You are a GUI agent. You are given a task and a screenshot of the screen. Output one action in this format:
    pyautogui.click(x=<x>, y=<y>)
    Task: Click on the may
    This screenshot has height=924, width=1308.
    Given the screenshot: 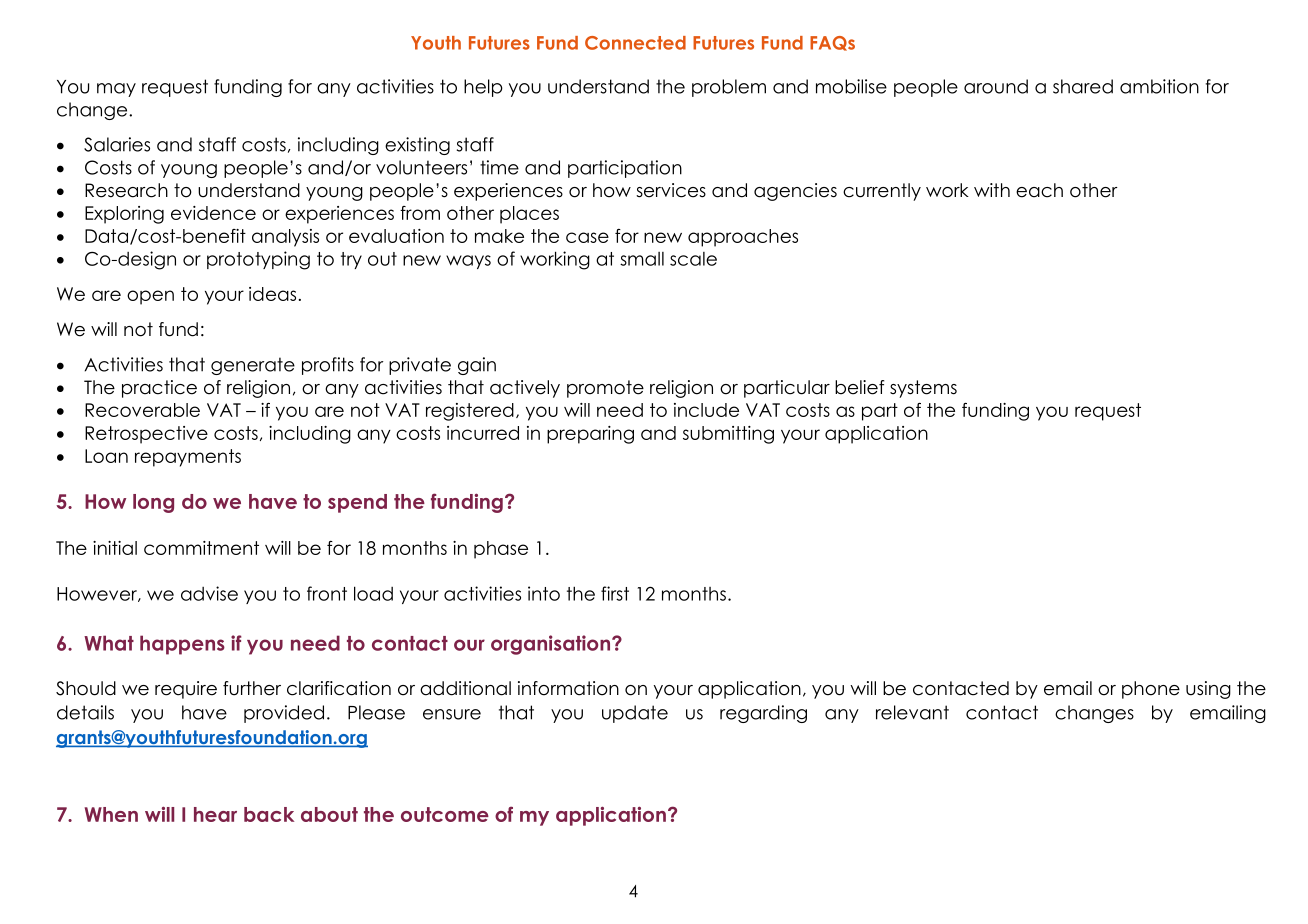 What is the action you would take?
    pyautogui.click(x=116, y=90)
